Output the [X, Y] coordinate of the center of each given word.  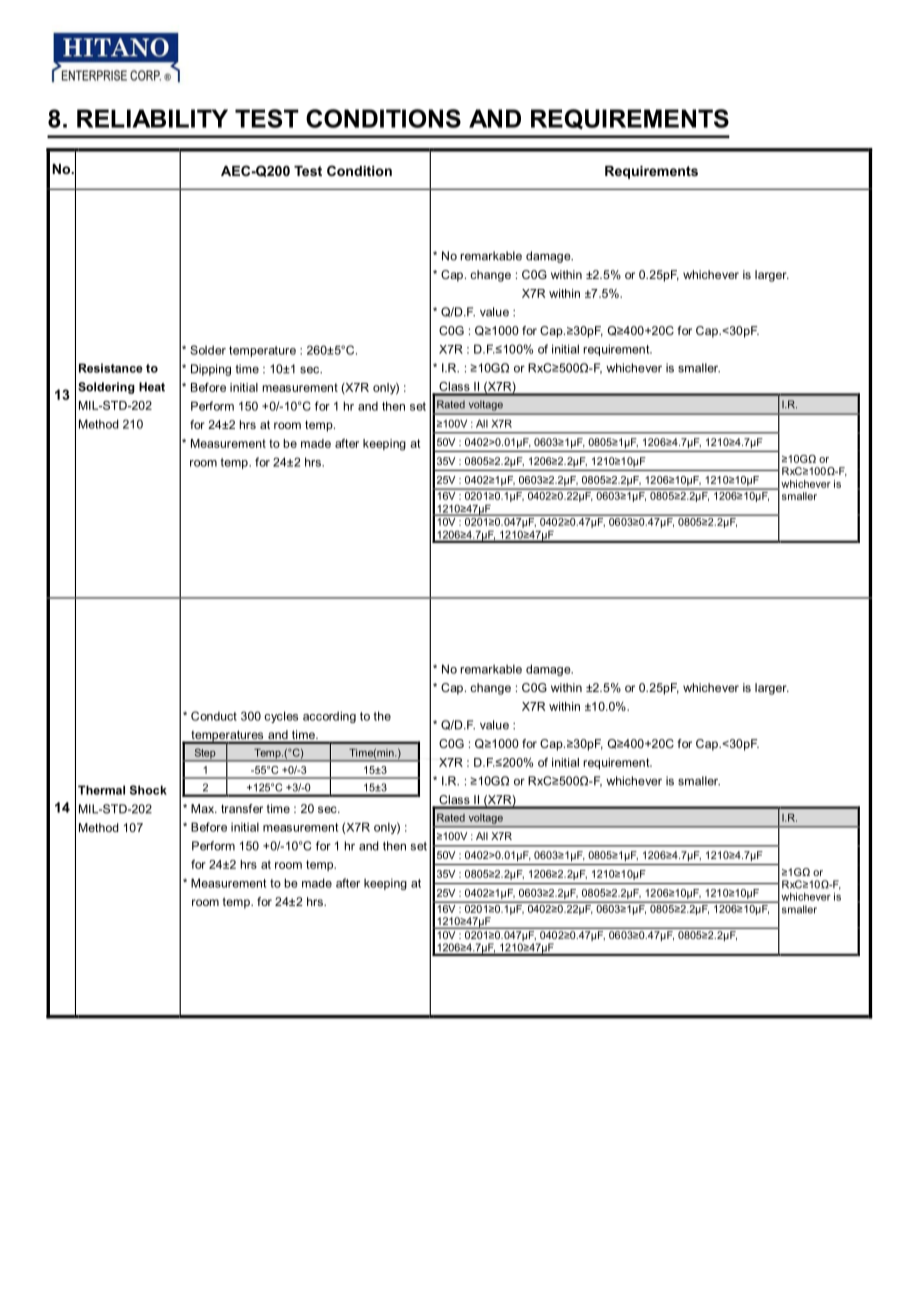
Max [204, 808]
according [329, 717]
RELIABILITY [152, 118]
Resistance [111, 368]
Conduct [214, 716]
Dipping [211, 370]
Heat [152, 387]
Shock [148, 790]
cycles [281, 717]
